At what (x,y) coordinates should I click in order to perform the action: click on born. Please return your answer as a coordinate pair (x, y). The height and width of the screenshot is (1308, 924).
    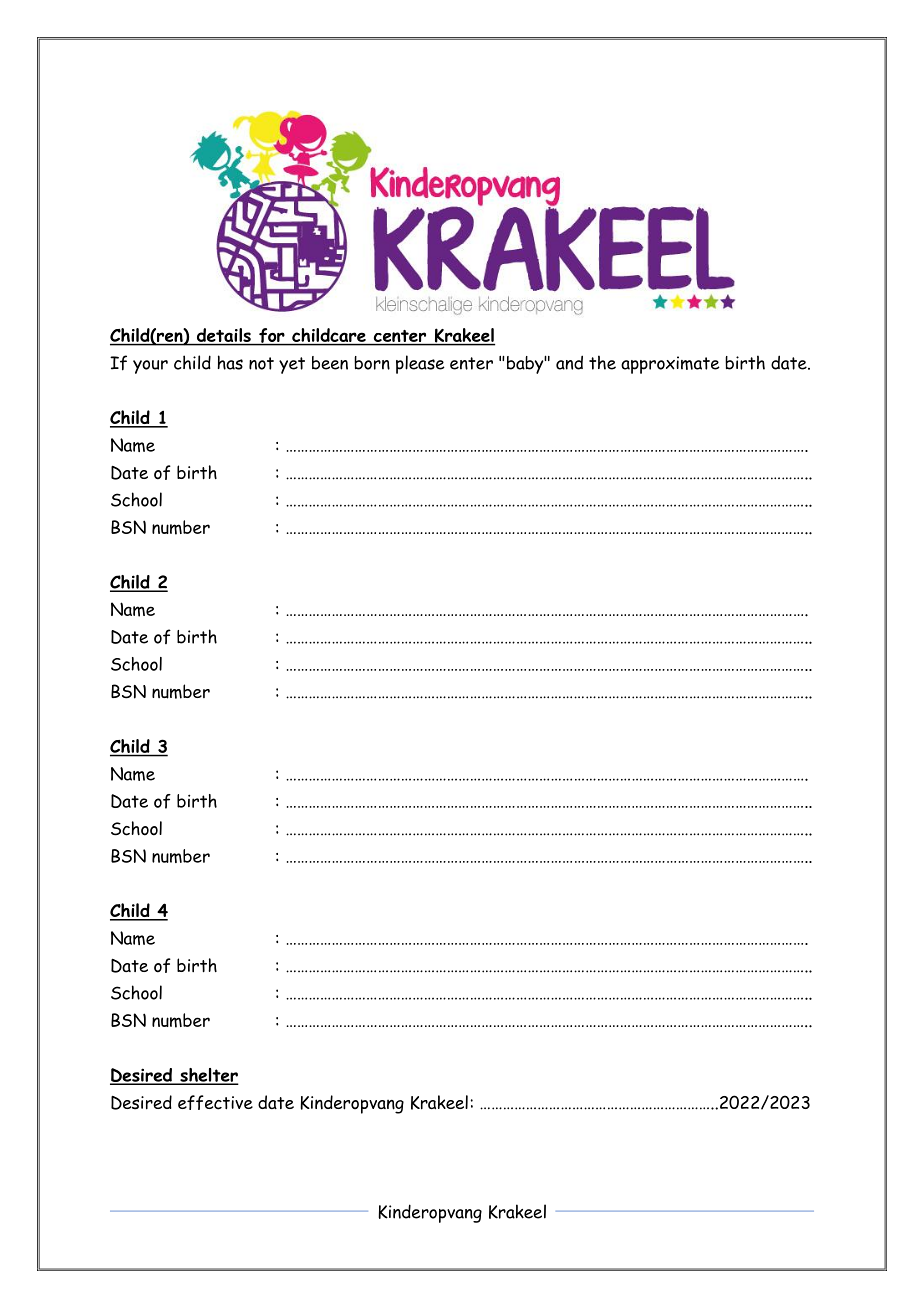
    Looking at the image, I should click on (372, 363).
